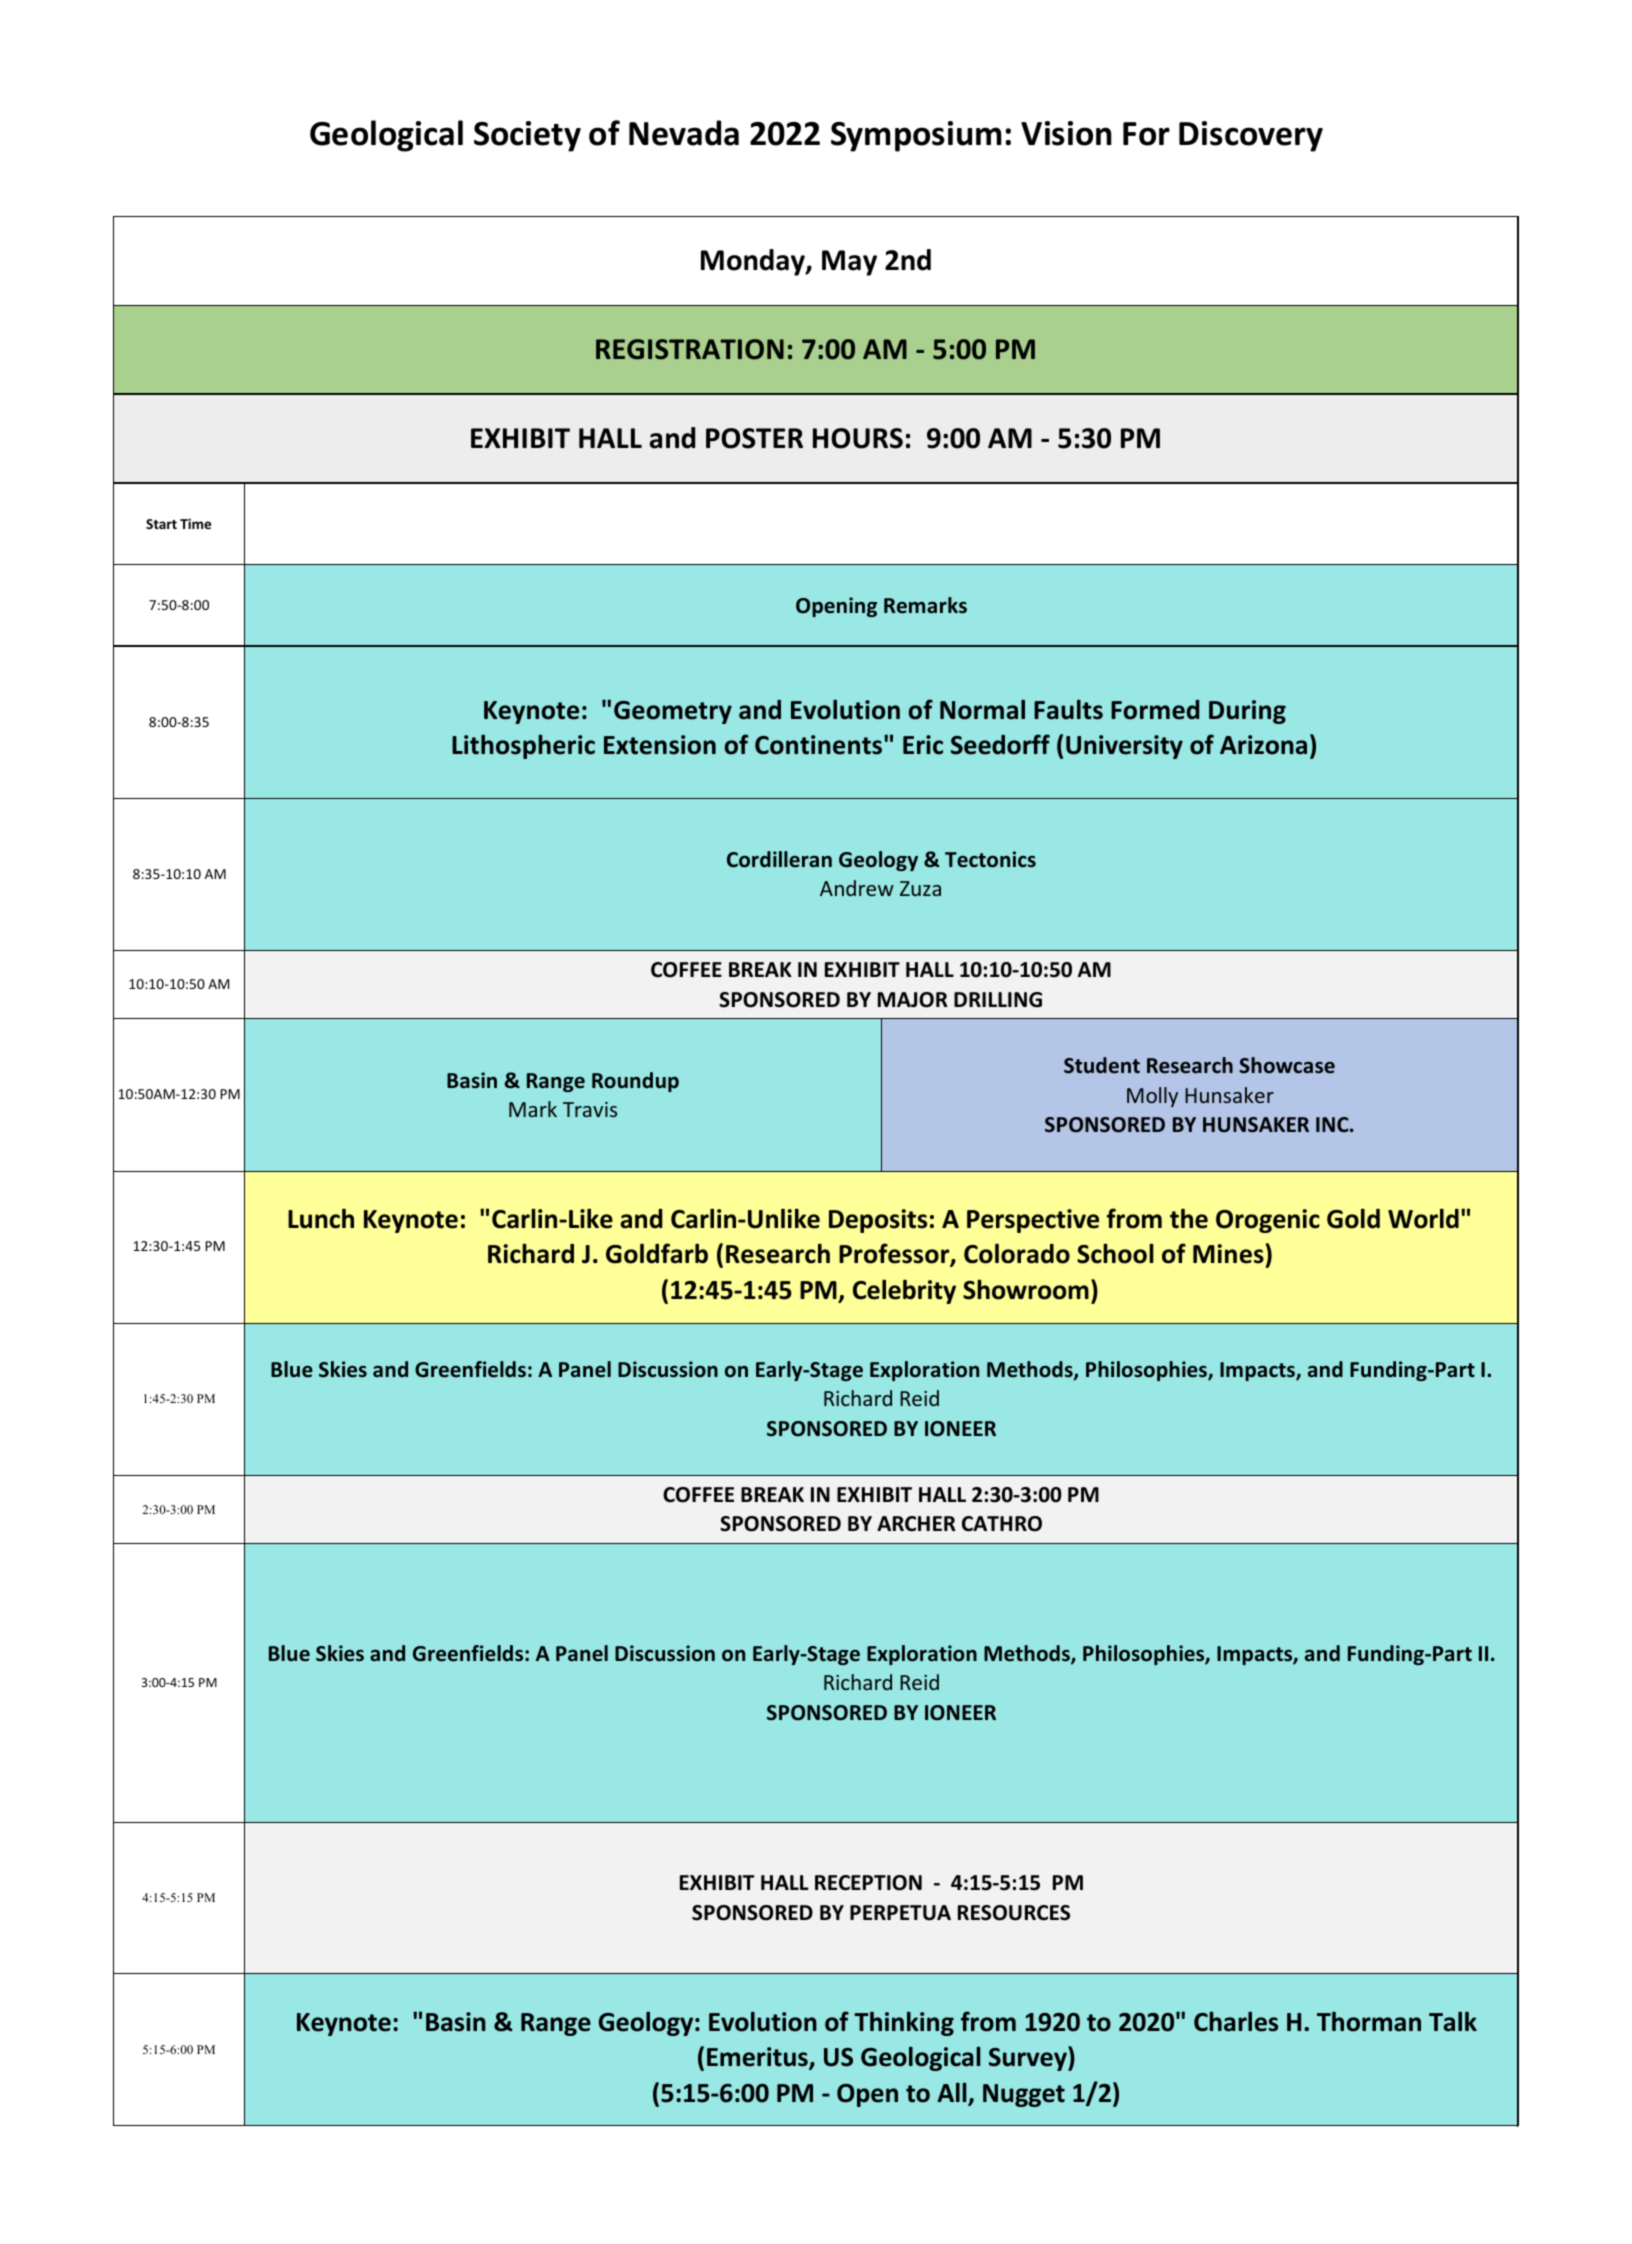 The height and width of the page is (2244, 1632). What do you see at coordinates (878, 1221) in the page?
I see `Deposits` at bounding box center [878, 1221].
